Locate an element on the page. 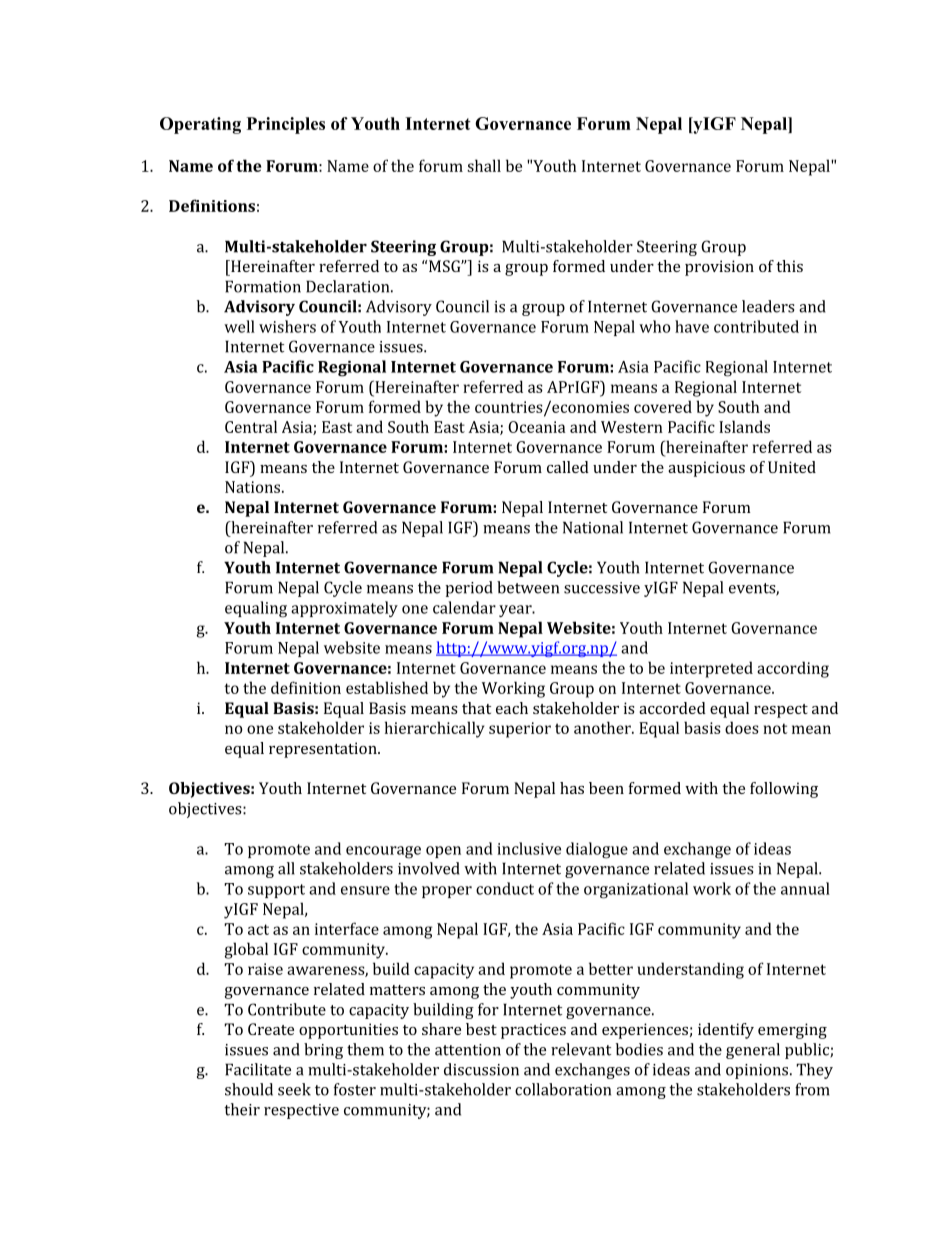 The image size is (952, 1233). superior is located at coordinates (520, 730).
